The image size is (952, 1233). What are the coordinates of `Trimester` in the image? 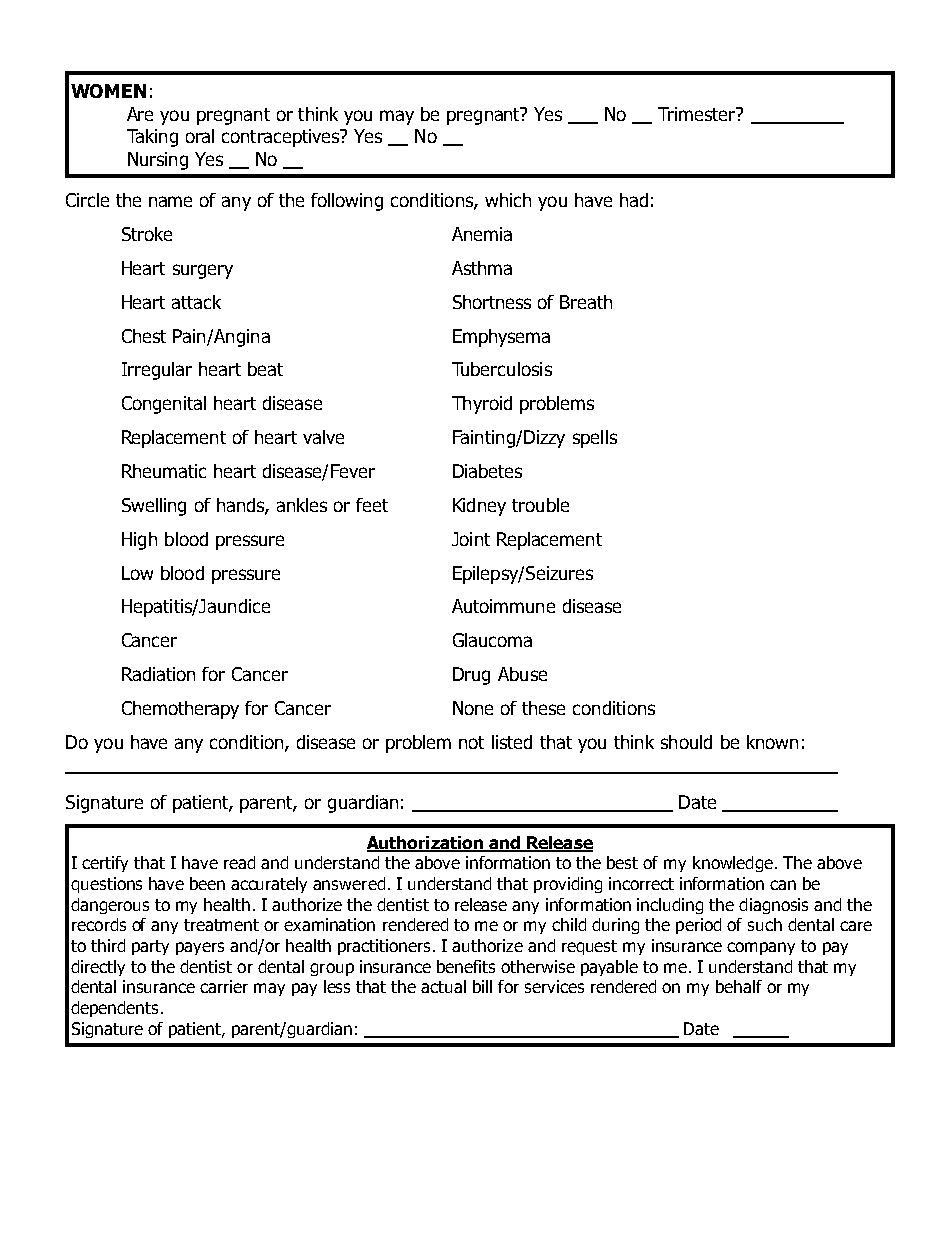 It's located at (698, 114).
